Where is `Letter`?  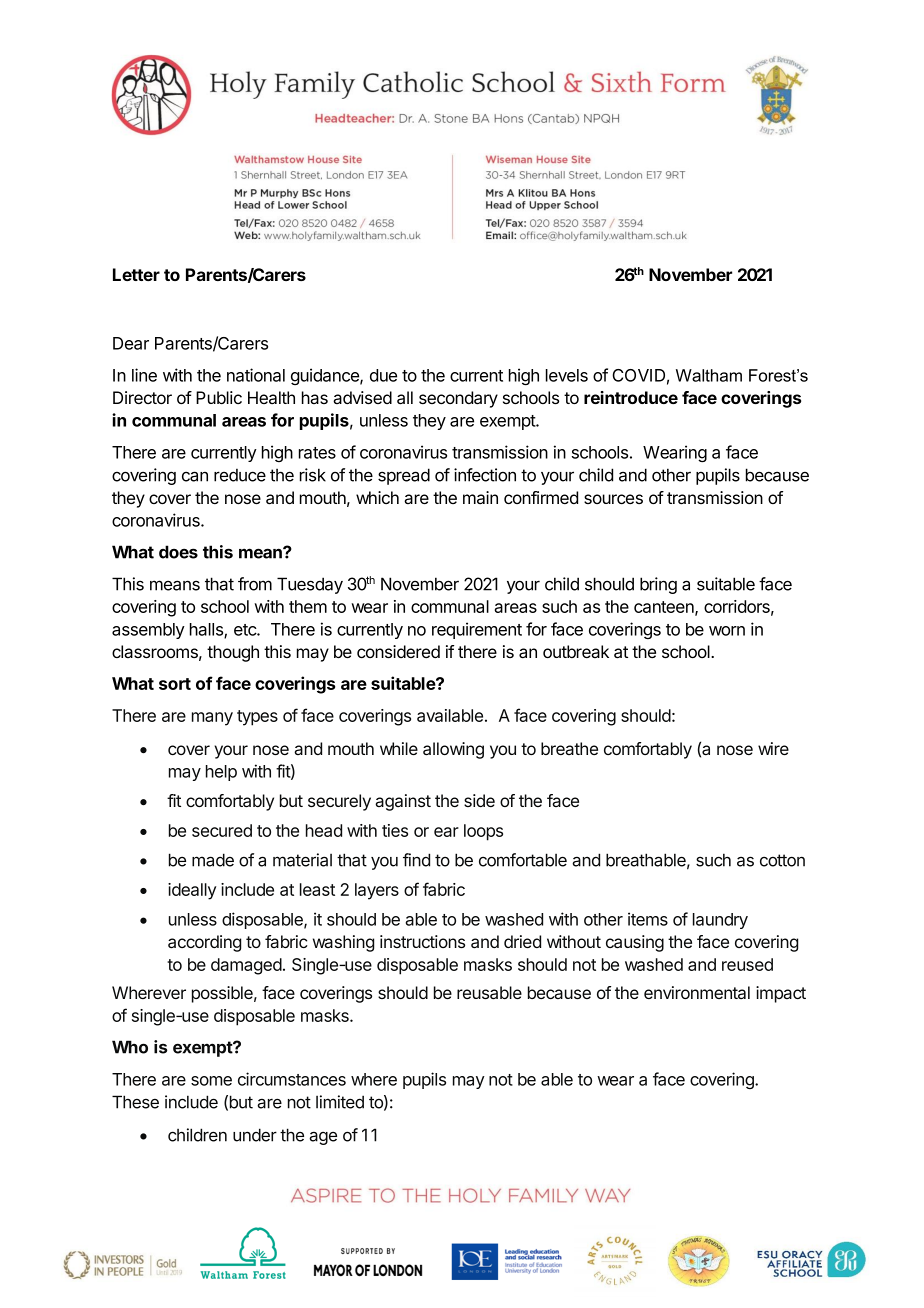 Letter is located at coordinates (136, 274).
